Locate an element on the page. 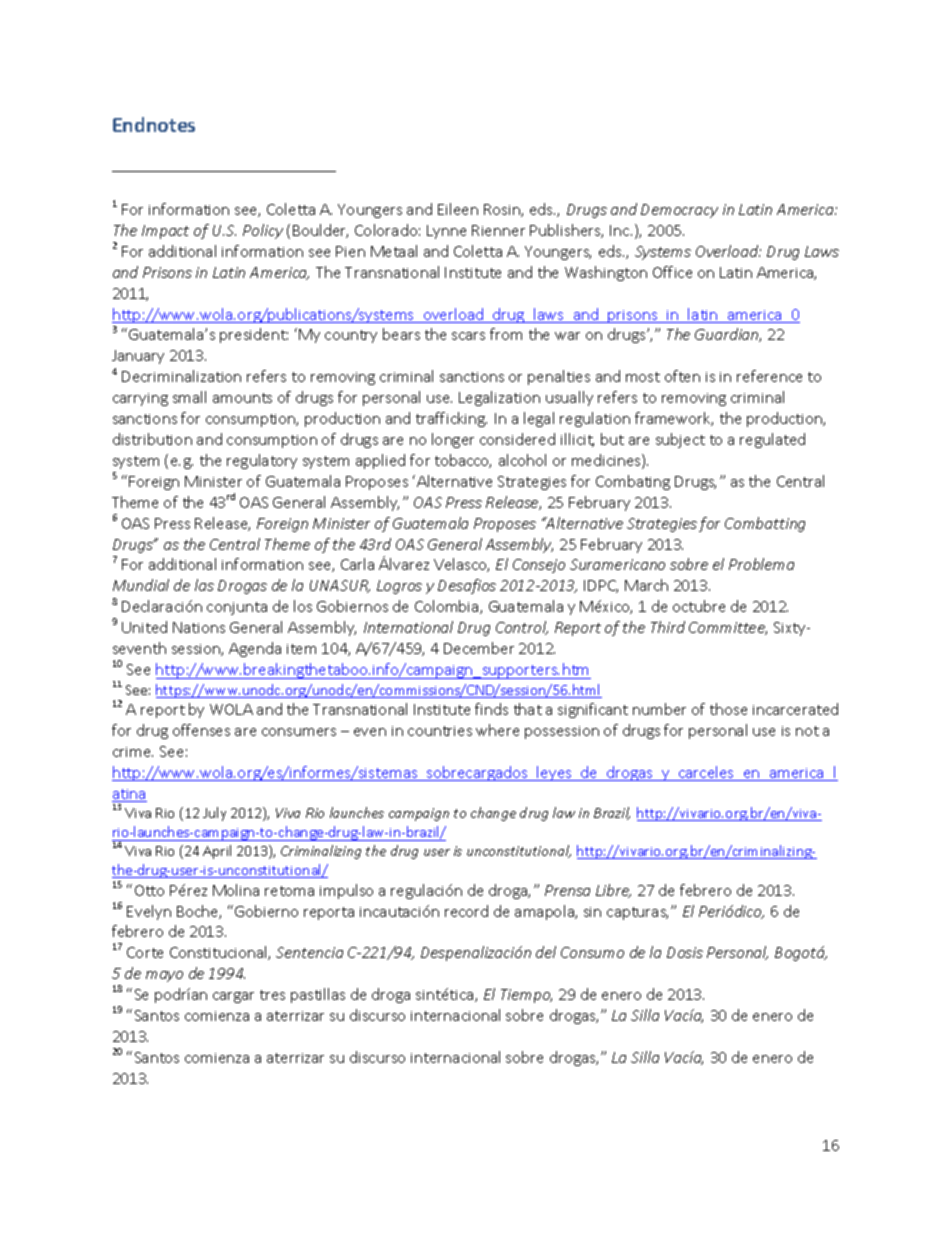 Image resolution: width=952 pixels, height=1233 pixels. Eileen is located at coordinates (458, 209).
